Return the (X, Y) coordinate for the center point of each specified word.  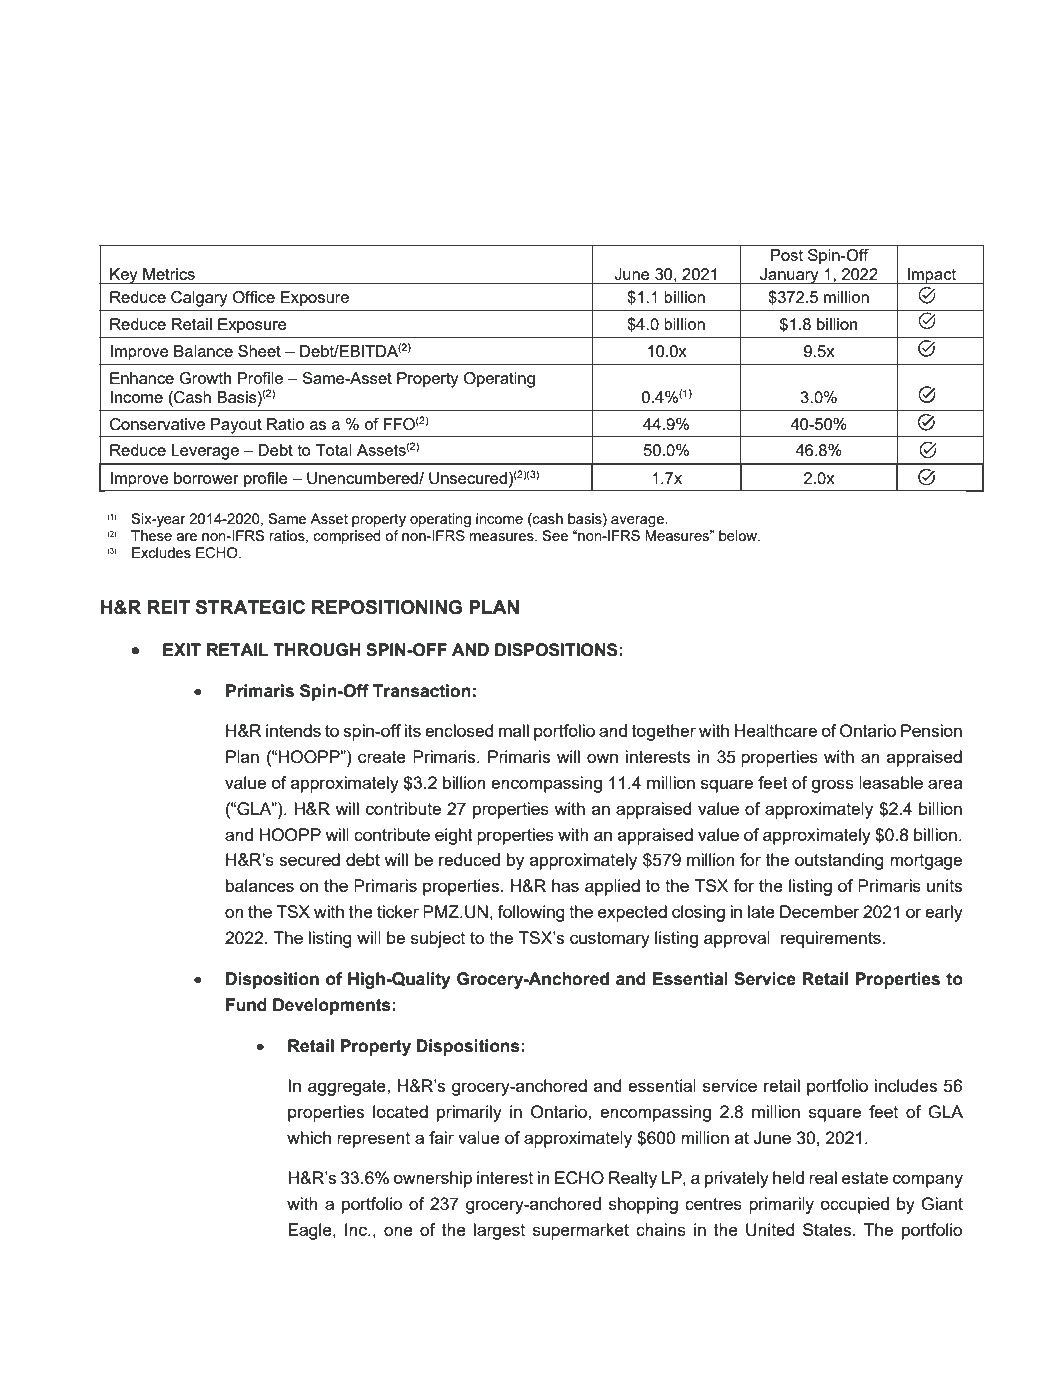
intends (293, 730)
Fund (246, 1005)
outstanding (839, 861)
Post (787, 255)
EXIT (182, 649)
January (789, 276)
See (555, 535)
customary (610, 940)
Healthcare (776, 730)
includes (906, 1085)
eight (454, 836)
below (739, 535)
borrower (206, 478)
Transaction (422, 691)
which (309, 1137)
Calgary (199, 299)
